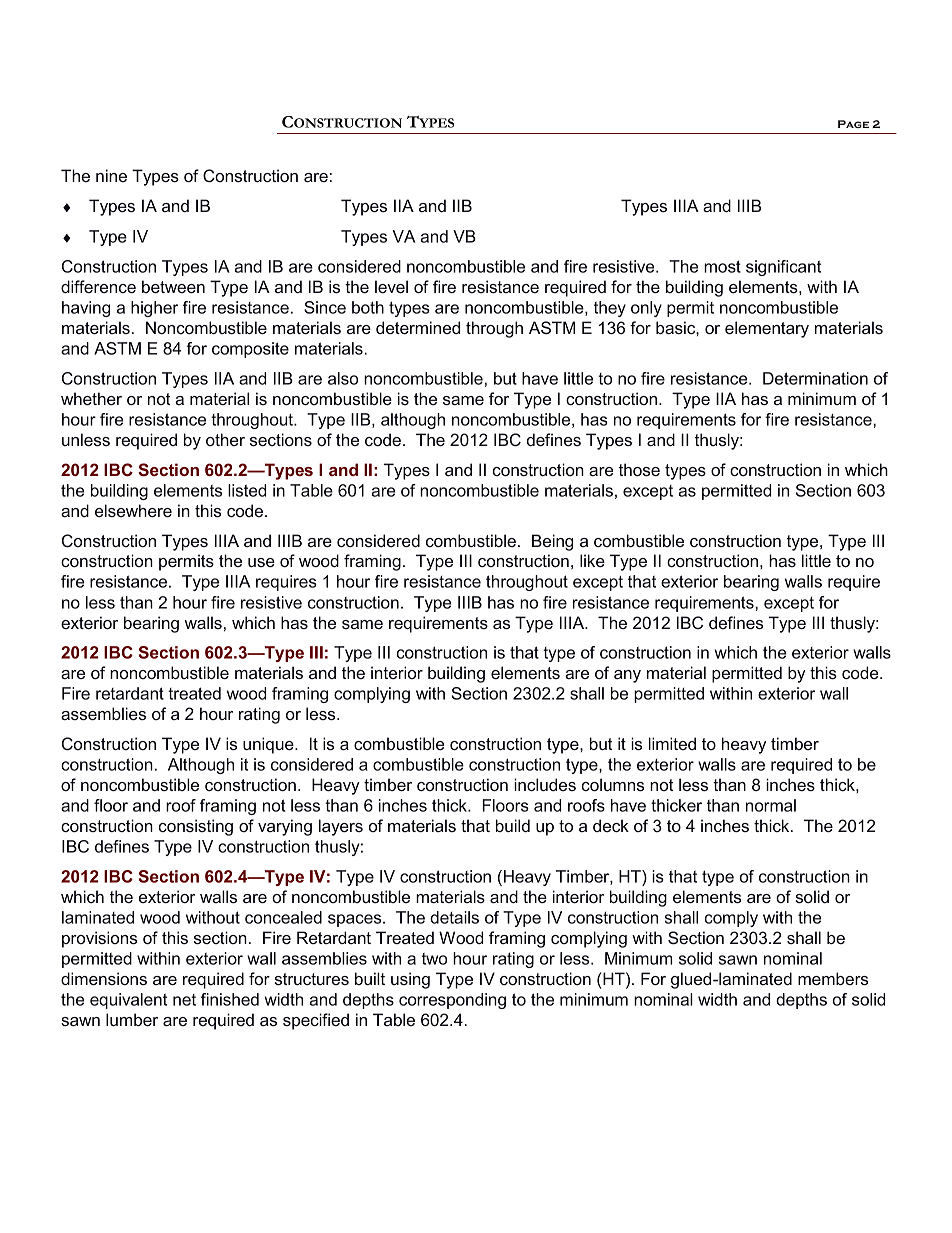 The height and width of the page is (1233, 952). What do you see at coordinates (452, 1001) in the page?
I see `corresponding` at bounding box center [452, 1001].
